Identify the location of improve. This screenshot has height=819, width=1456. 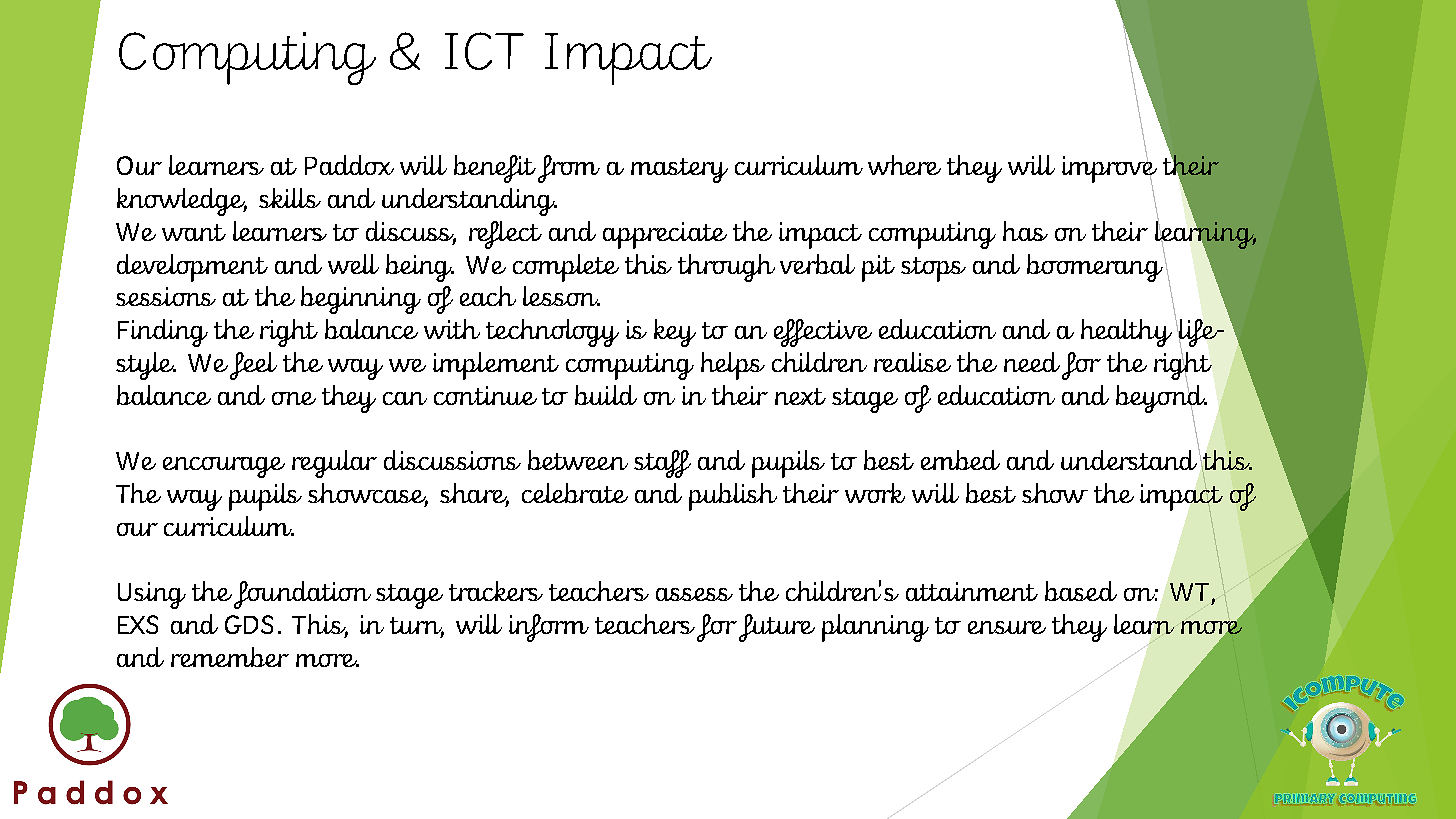
(1109, 169).
